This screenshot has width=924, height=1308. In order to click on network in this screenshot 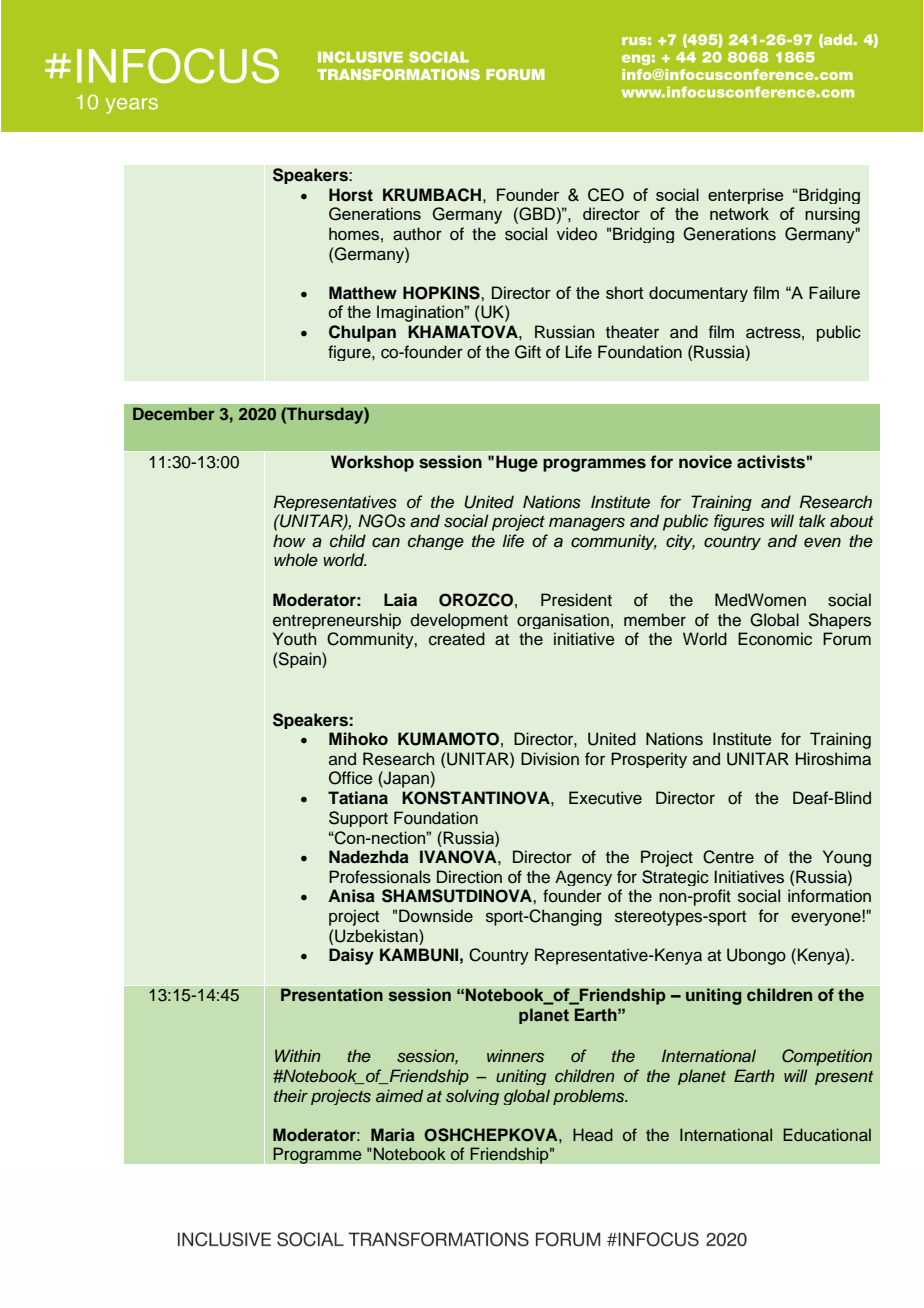, I will do `click(739, 213)`.
